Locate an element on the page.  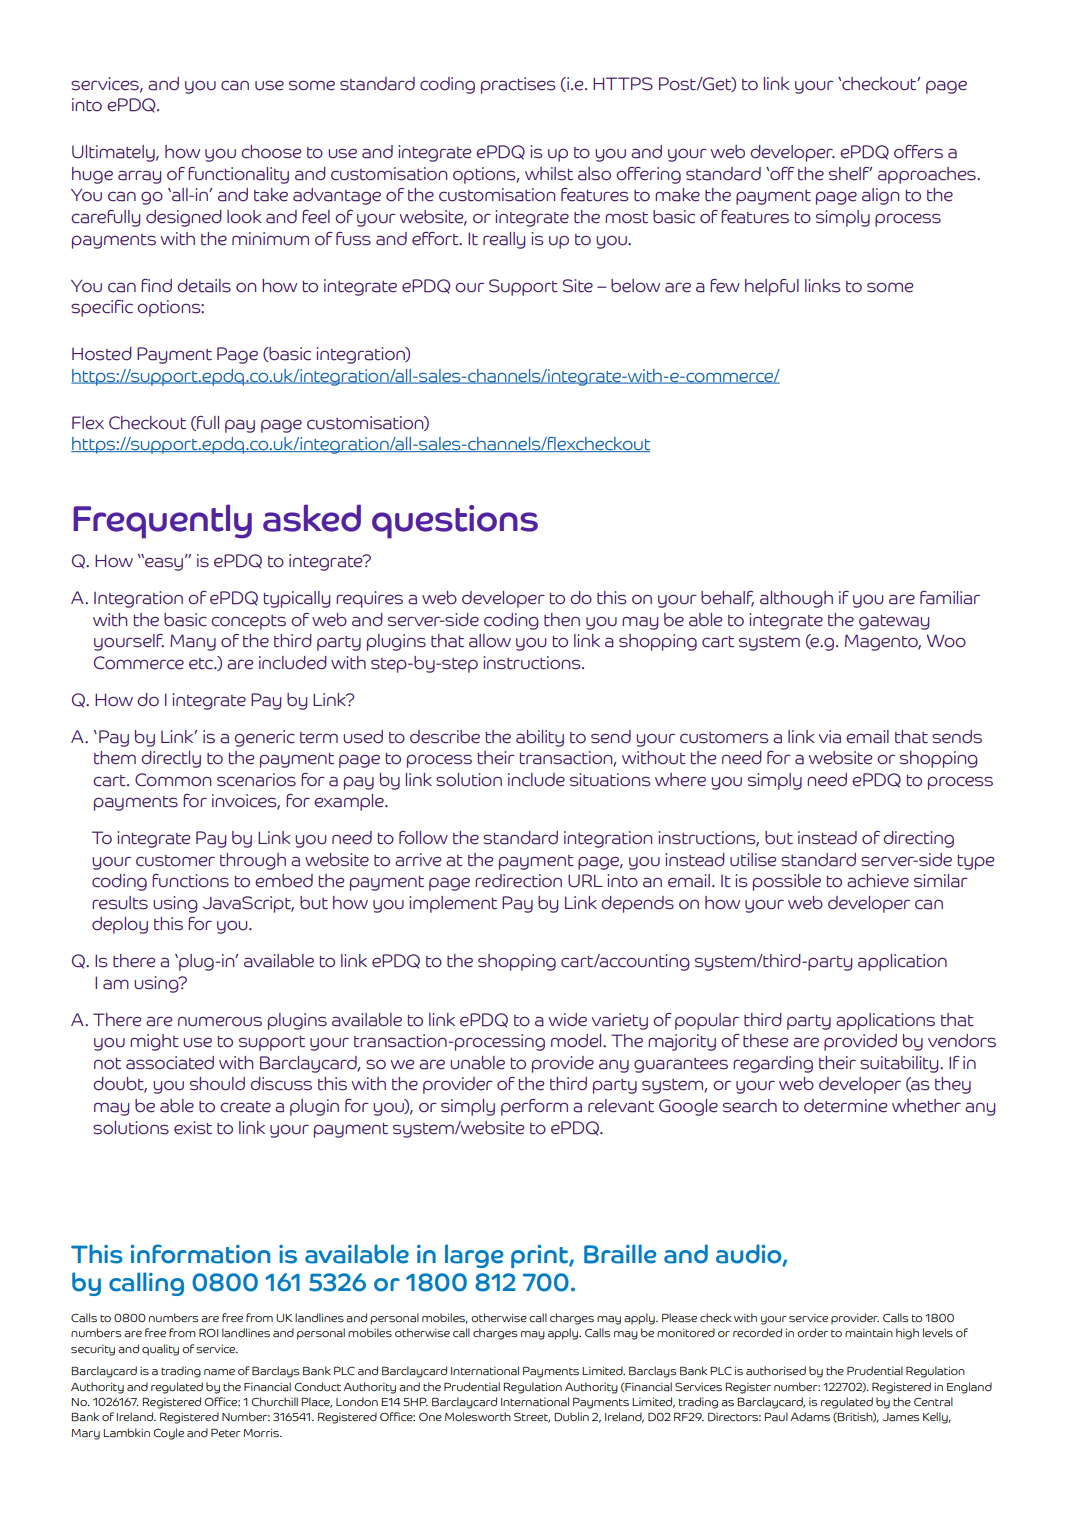
via is located at coordinates (830, 737).
